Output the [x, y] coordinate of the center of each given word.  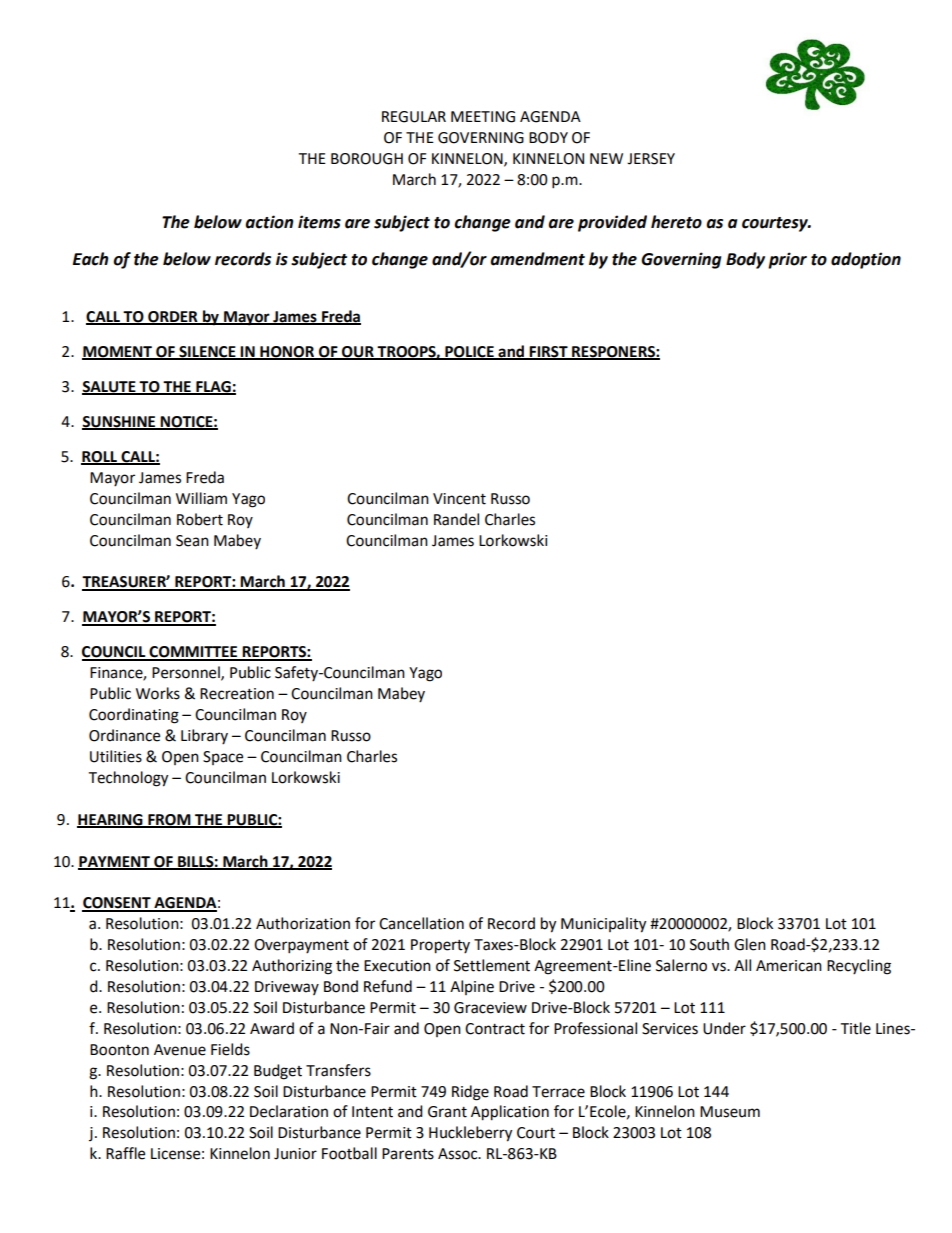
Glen [750, 944]
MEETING [483, 117]
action [269, 222]
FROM [169, 820]
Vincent [459, 499]
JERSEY [651, 159]
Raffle [125, 1153]
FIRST [549, 352]
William [201, 498]
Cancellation [421, 923]
